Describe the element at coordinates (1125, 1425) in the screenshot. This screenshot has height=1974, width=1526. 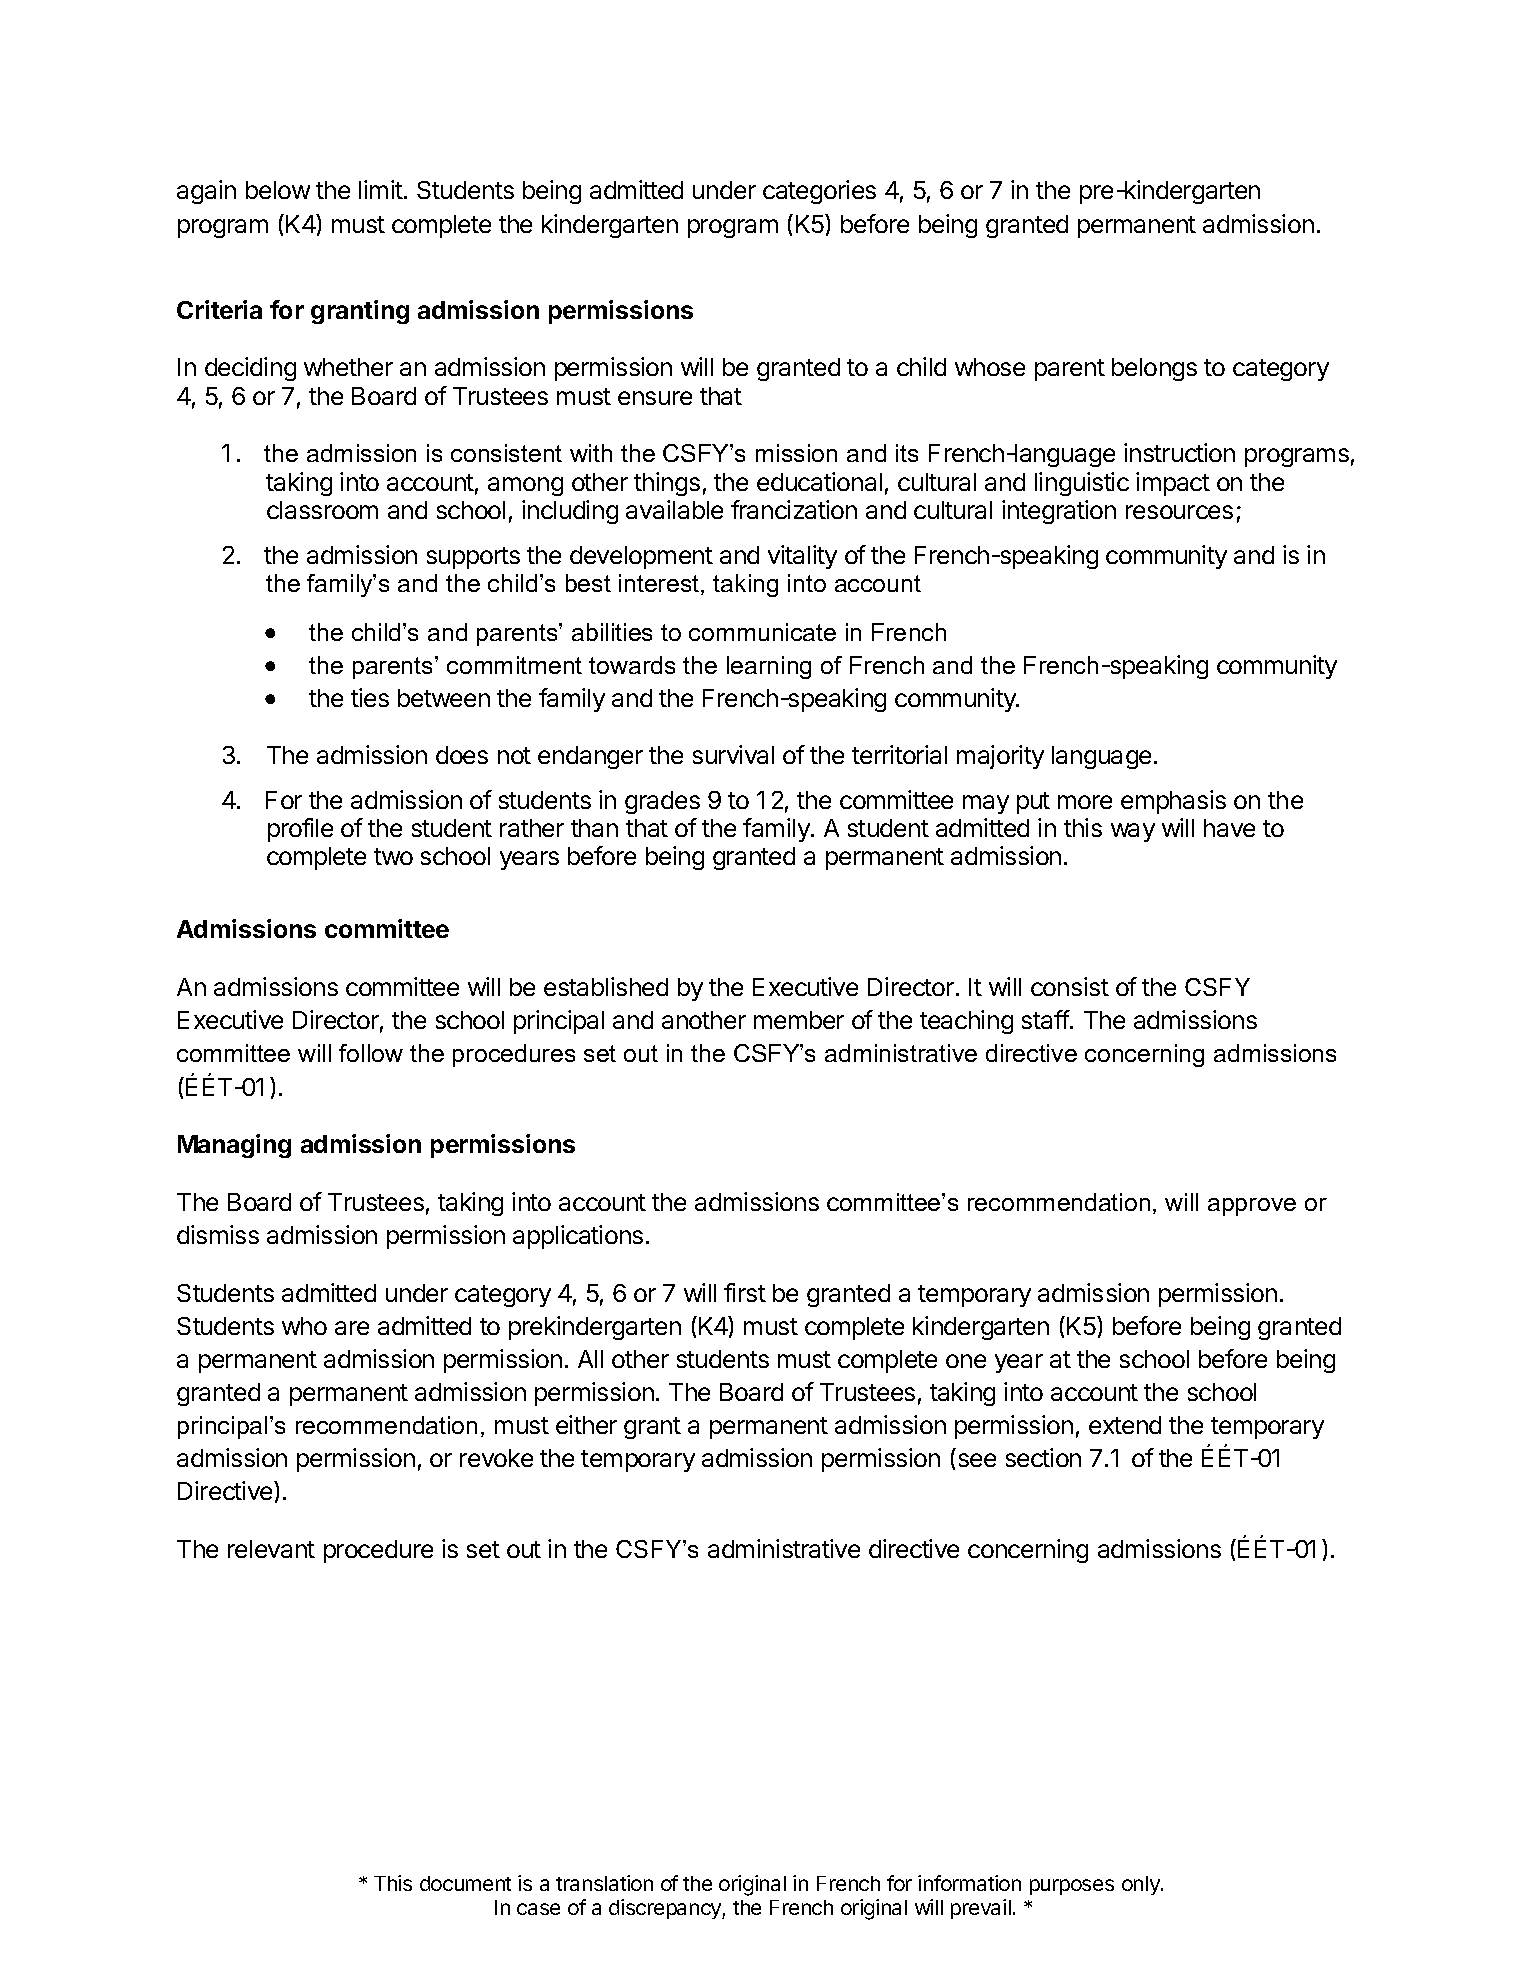
I see `extend` at that location.
